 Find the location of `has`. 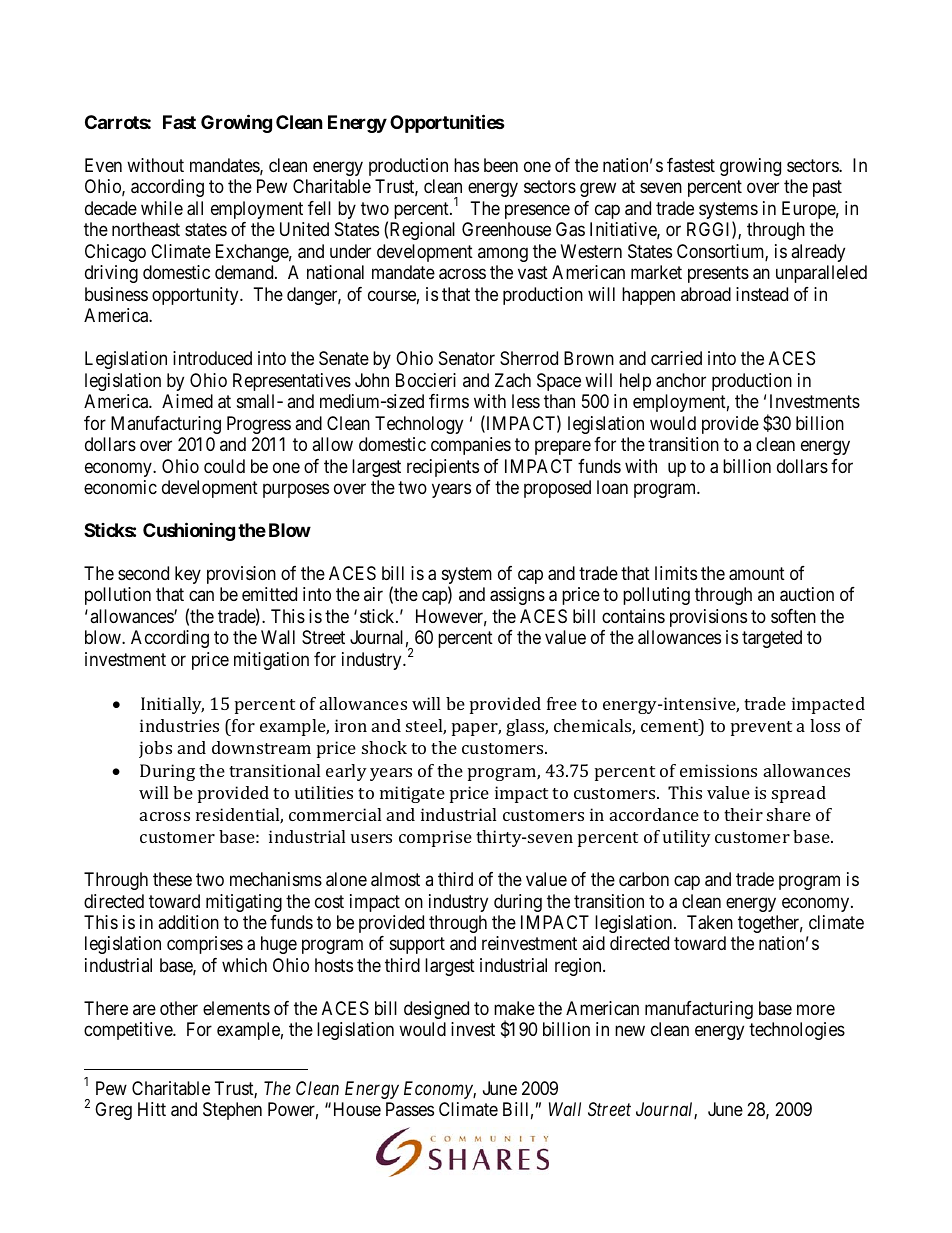

has is located at coordinates (466, 165).
